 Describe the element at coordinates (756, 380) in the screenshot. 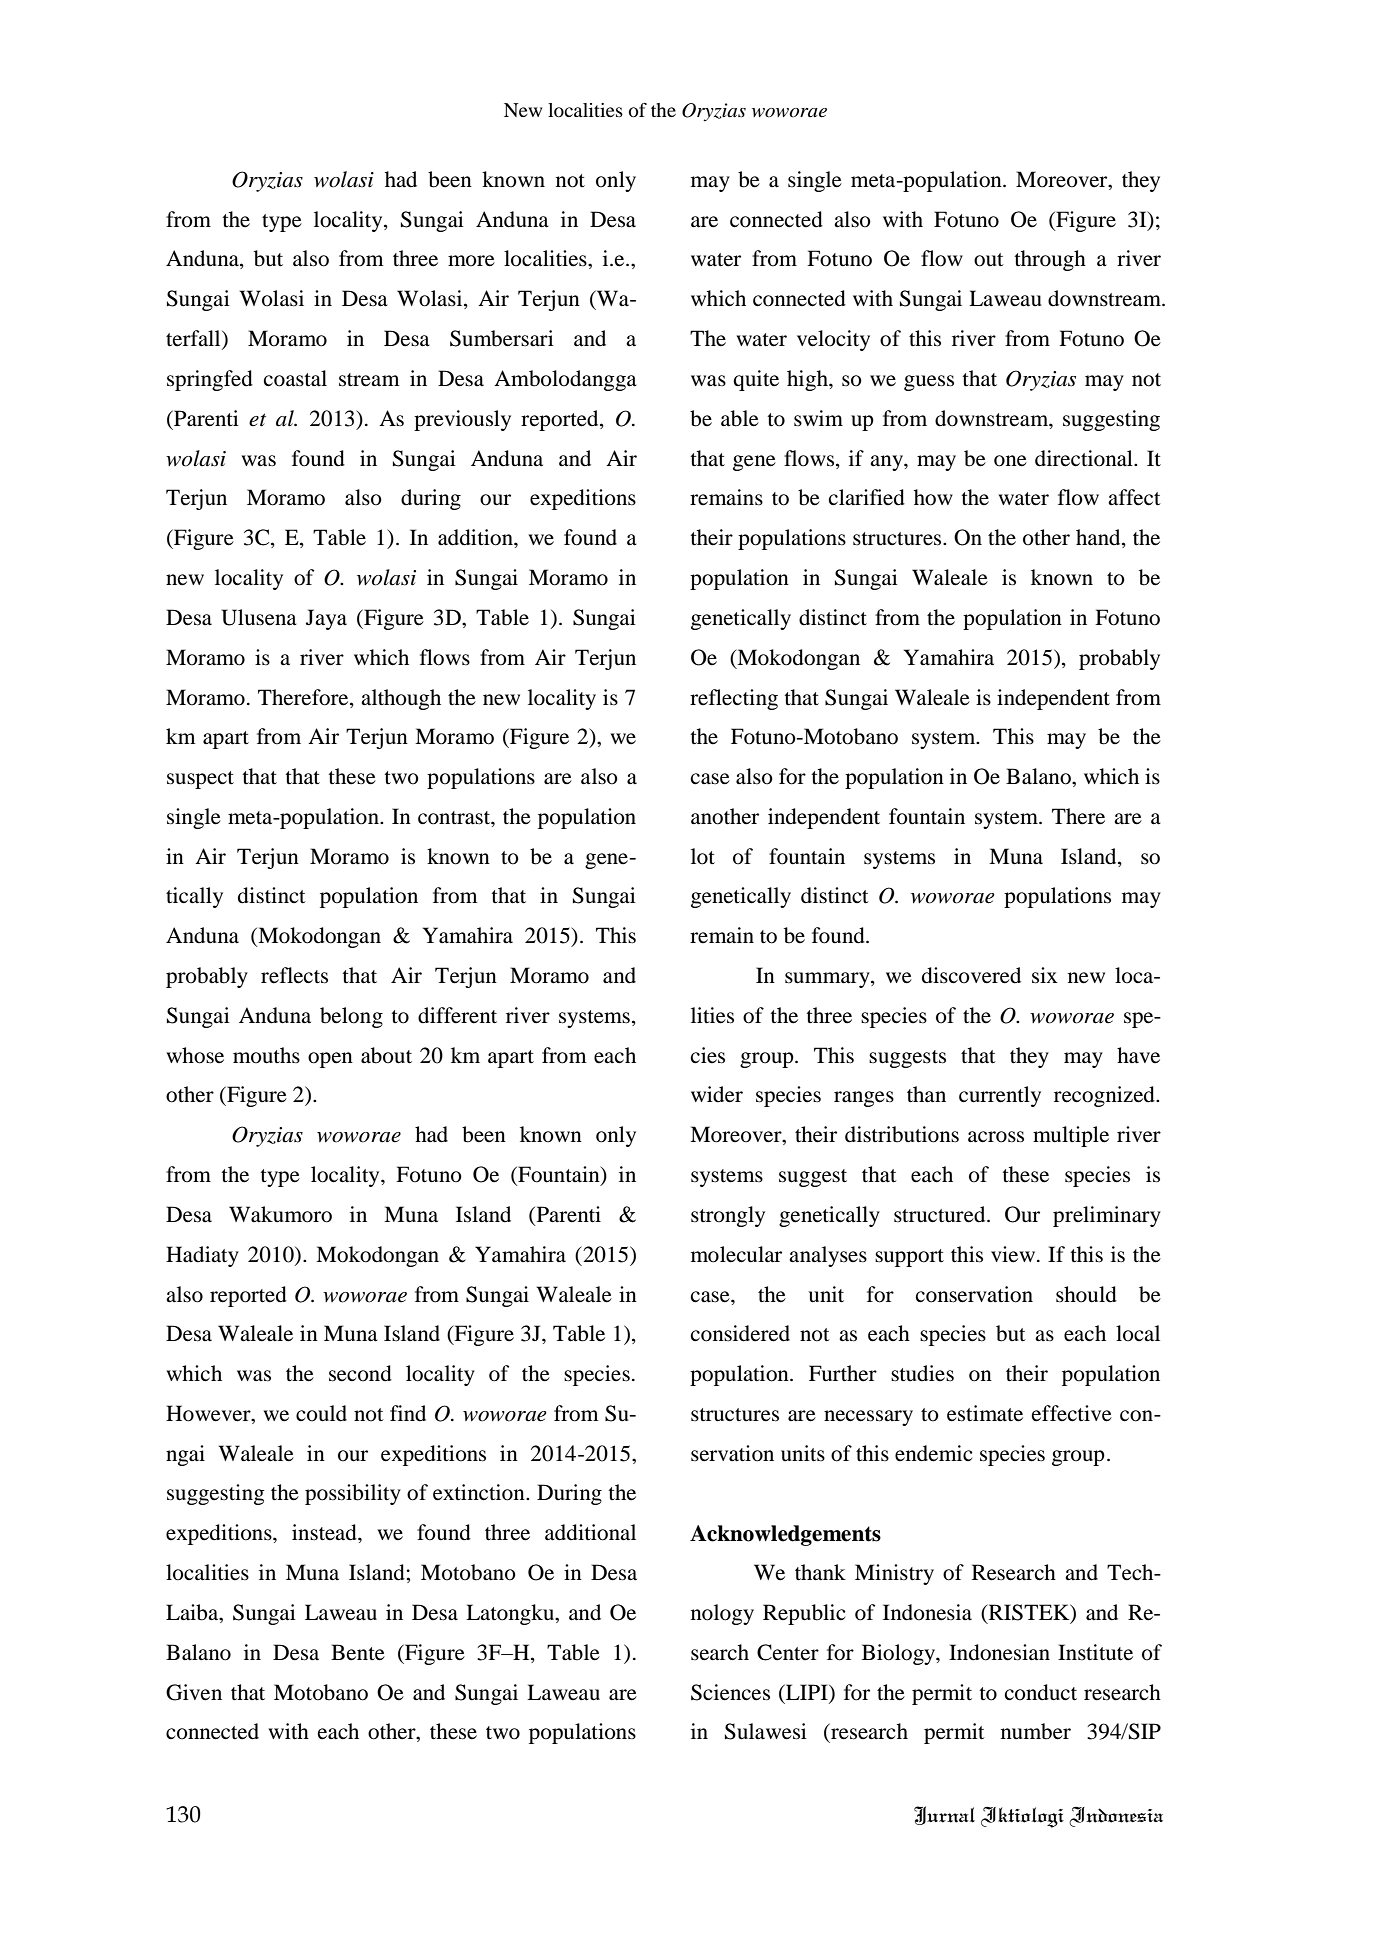

I see `quite` at that location.
